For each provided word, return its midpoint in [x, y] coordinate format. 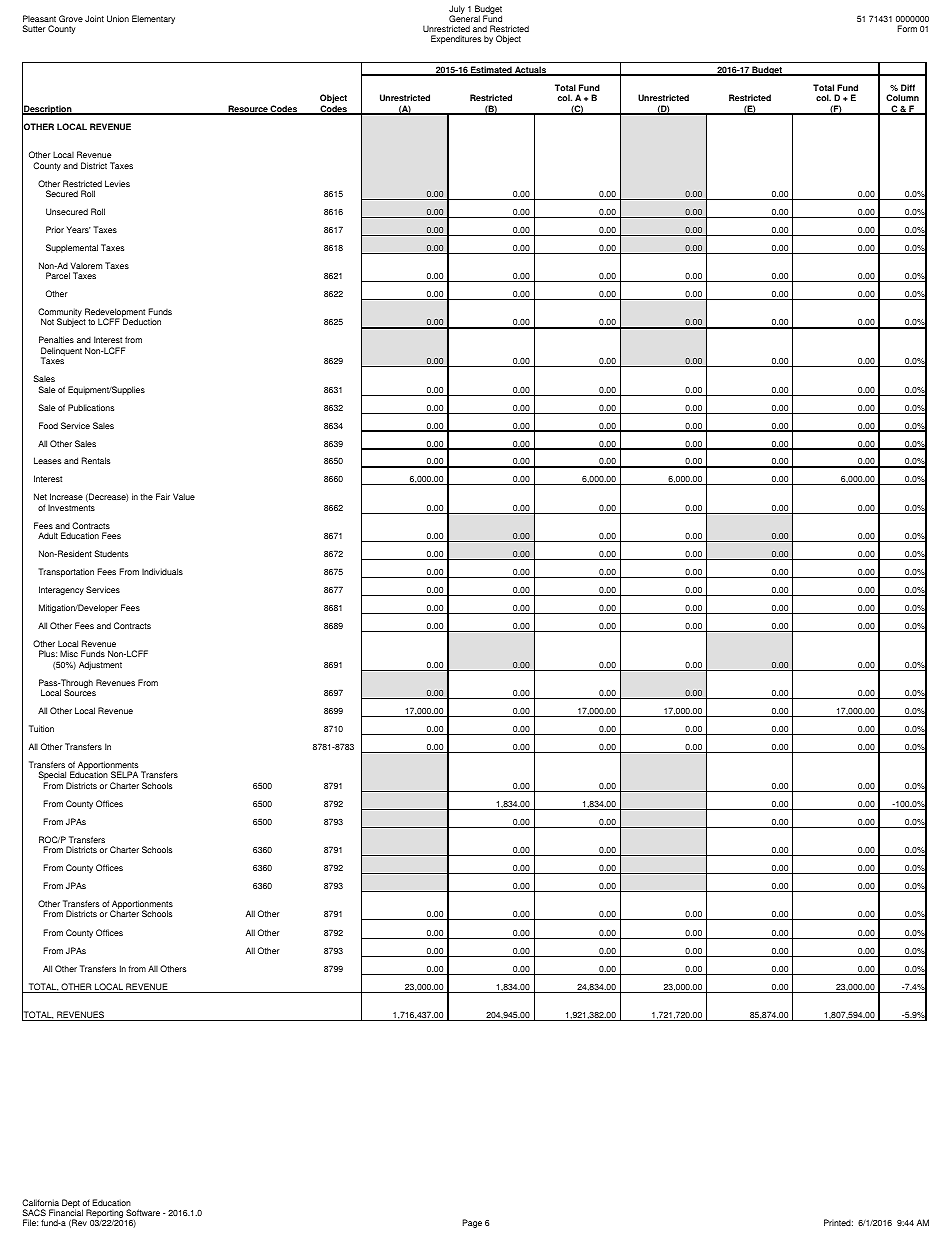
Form [907, 28]
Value [184, 496]
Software [143, 1212]
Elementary [153, 19]
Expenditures [456, 39]
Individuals [162, 571]
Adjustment [100, 665]
